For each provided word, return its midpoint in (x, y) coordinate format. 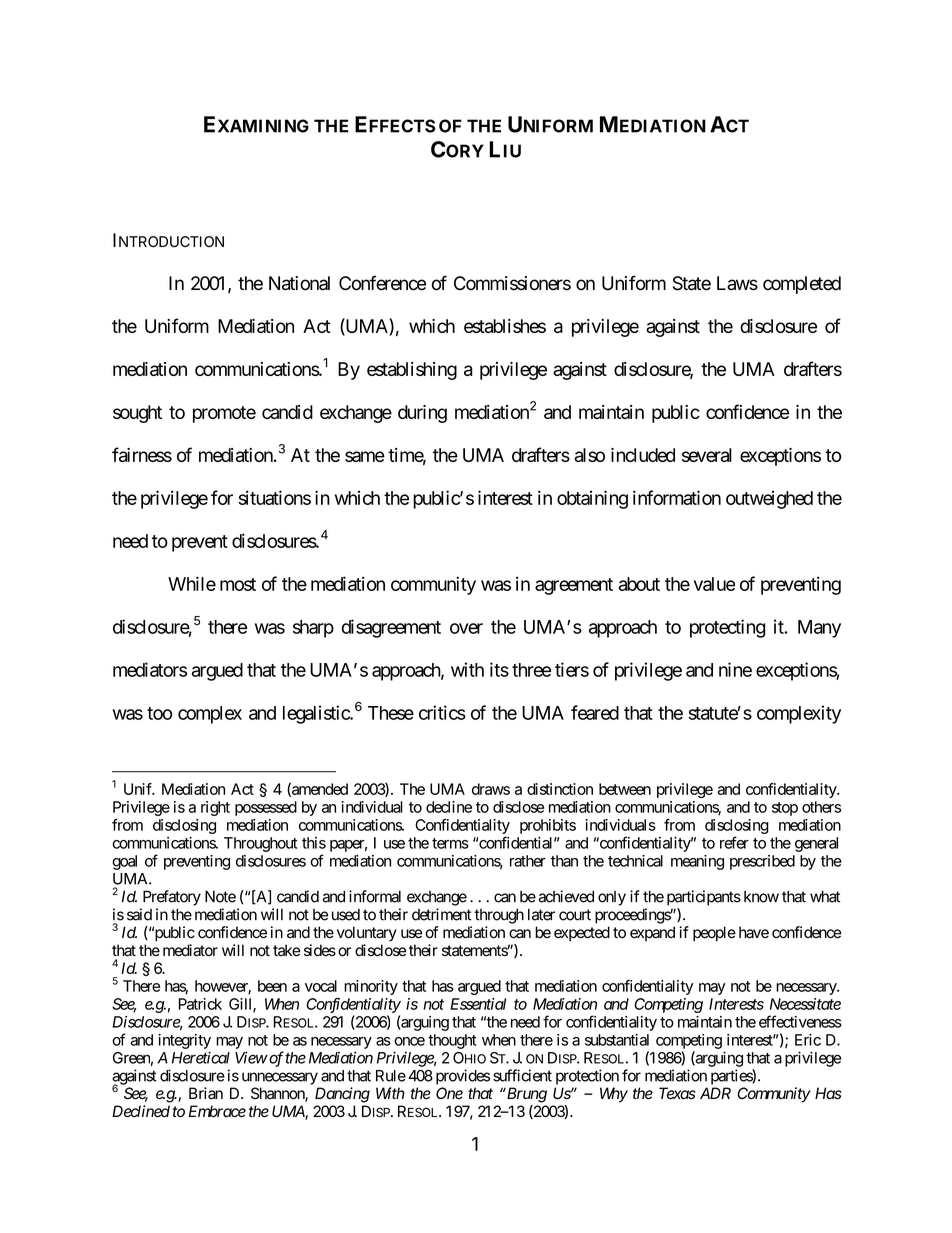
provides (463, 1077)
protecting (727, 628)
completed (802, 285)
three (531, 670)
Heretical (201, 1057)
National (299, 283)
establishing (412, 371)
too (159, 713)
